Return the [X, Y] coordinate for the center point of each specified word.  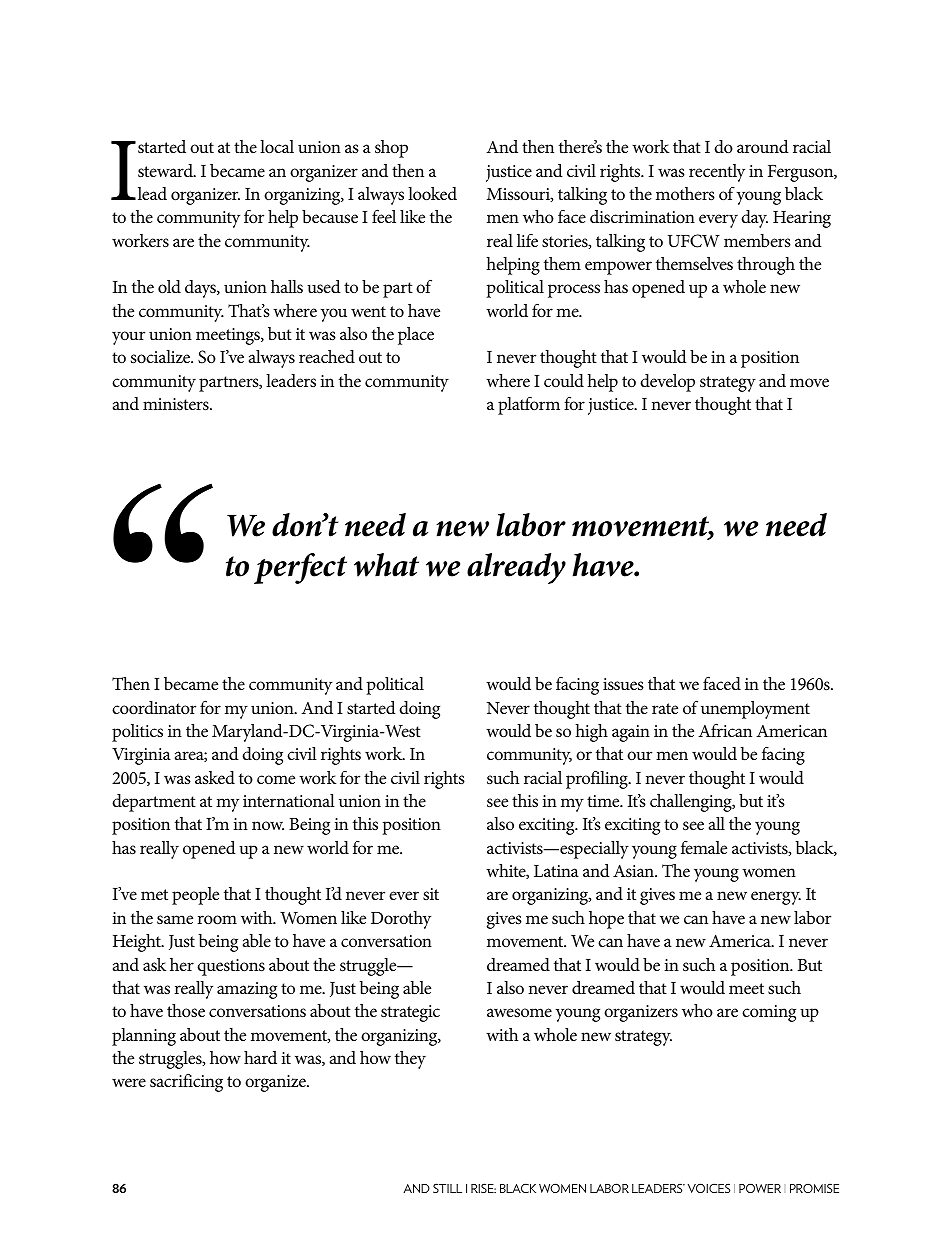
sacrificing [186, 1082]
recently [717, 173]
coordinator [154, 707]
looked [432, 193]
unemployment [755, 710]
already [516, 568]
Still [447, 1188]
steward [166, 170]
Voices [709, 1188]
